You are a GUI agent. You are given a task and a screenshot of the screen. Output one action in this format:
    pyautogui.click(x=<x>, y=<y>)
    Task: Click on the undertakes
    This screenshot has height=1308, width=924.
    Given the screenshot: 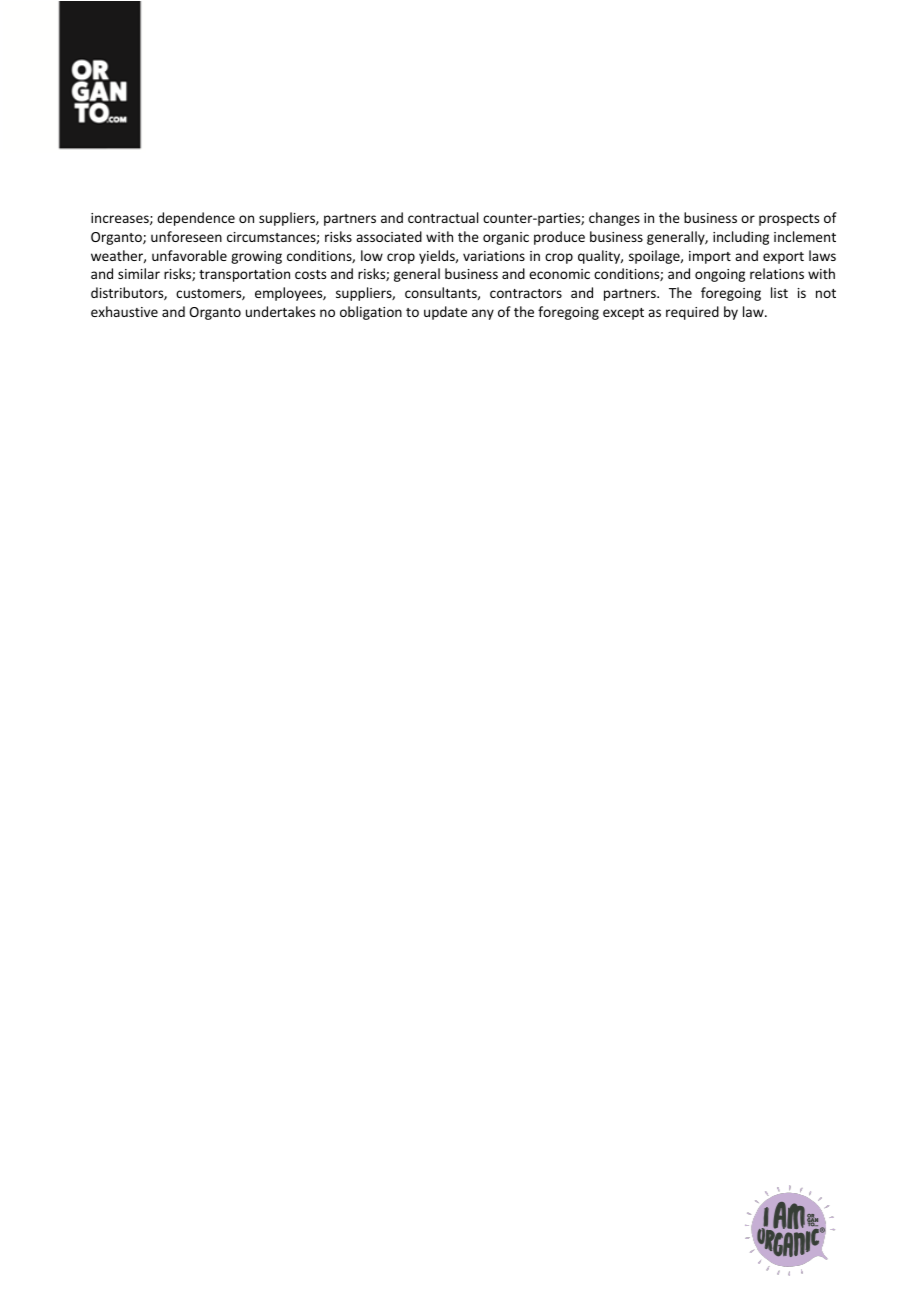 What is the action you would take?
    pyautogui.click(x=280, y=311)
